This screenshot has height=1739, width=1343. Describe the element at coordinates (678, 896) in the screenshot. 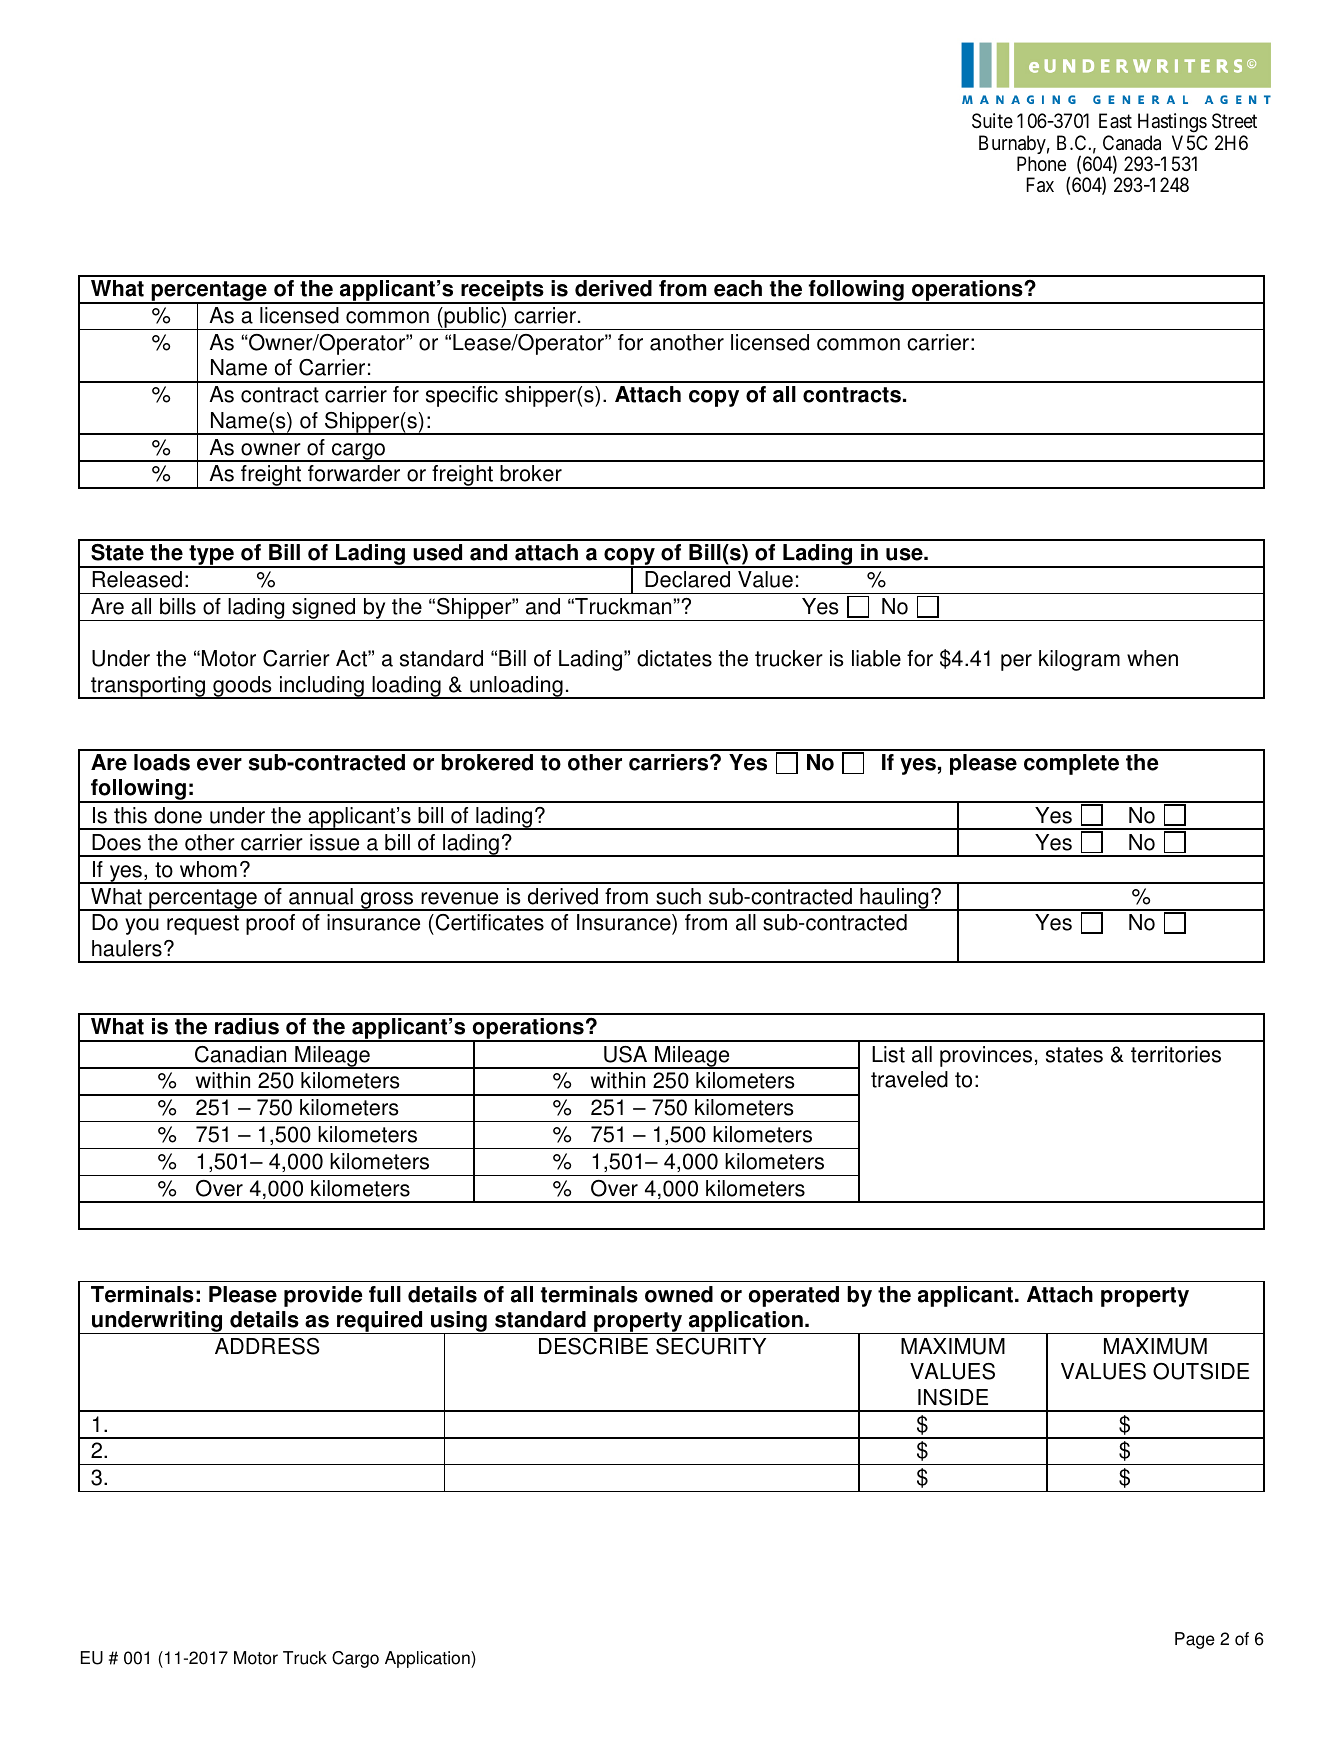

I see `such` at that location.
